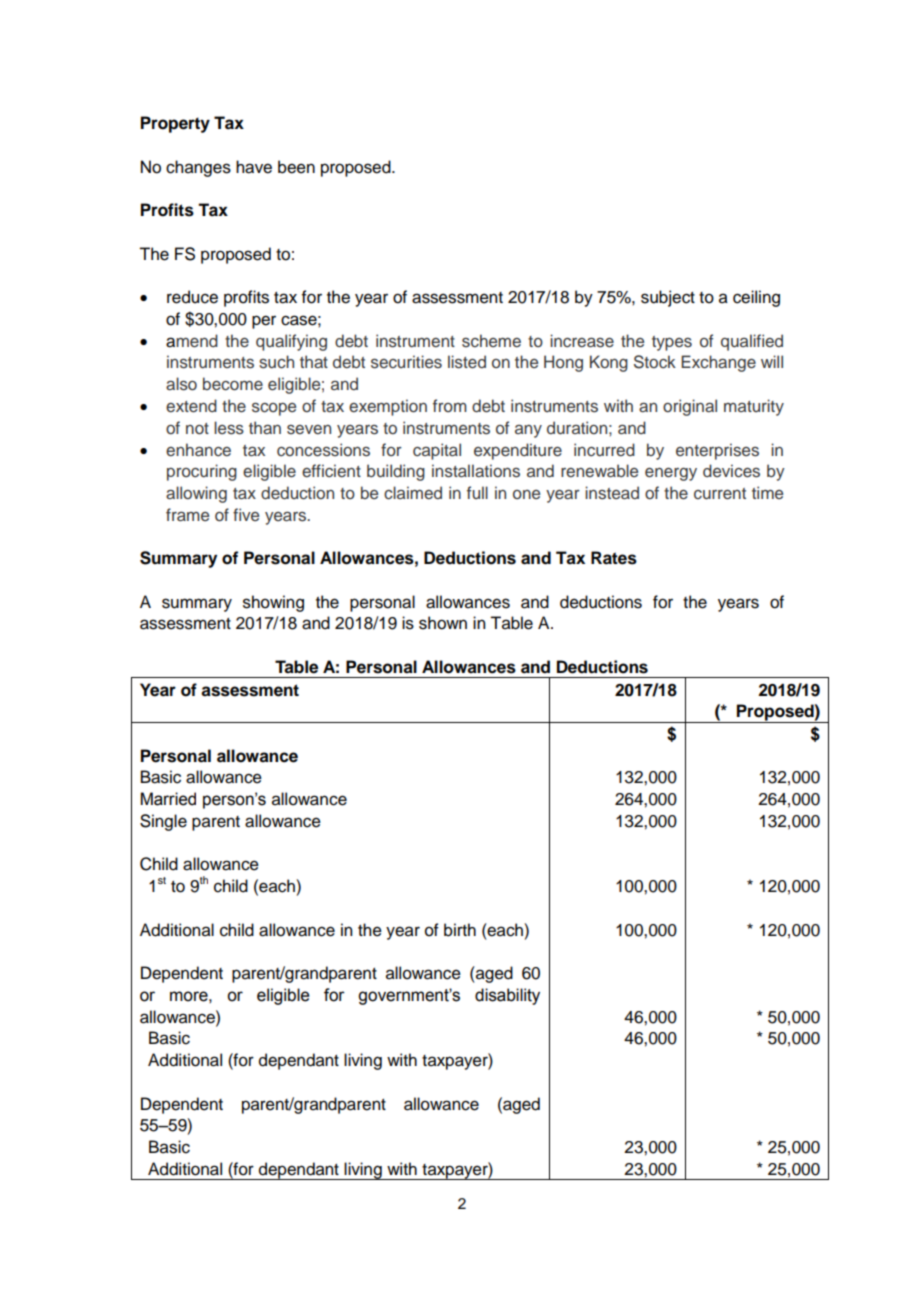  I want to click on energy, so click(671, 474).
